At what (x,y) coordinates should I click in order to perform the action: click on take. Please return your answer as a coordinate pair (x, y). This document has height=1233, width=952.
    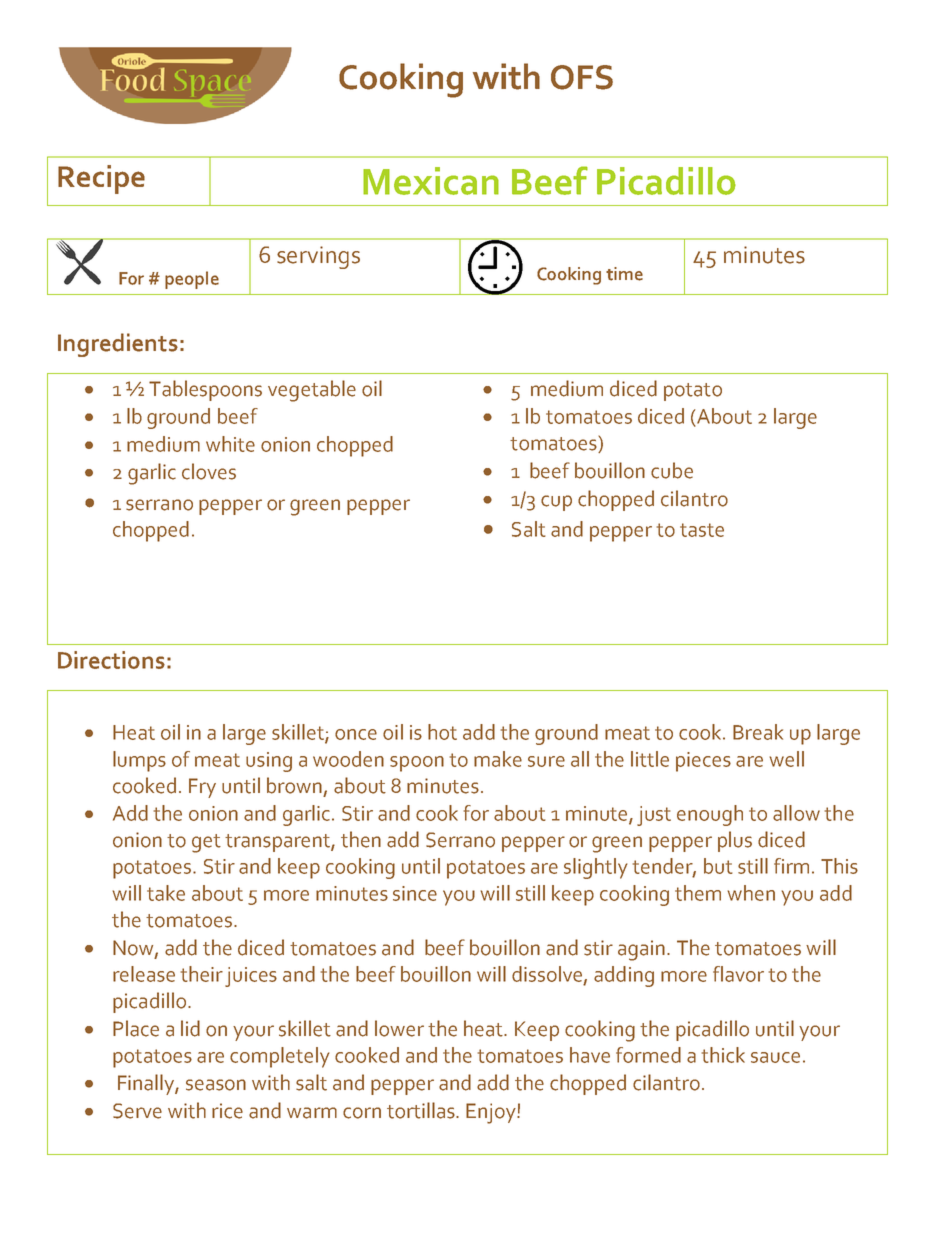
    Looking at the image, I should click on (166, 893).
